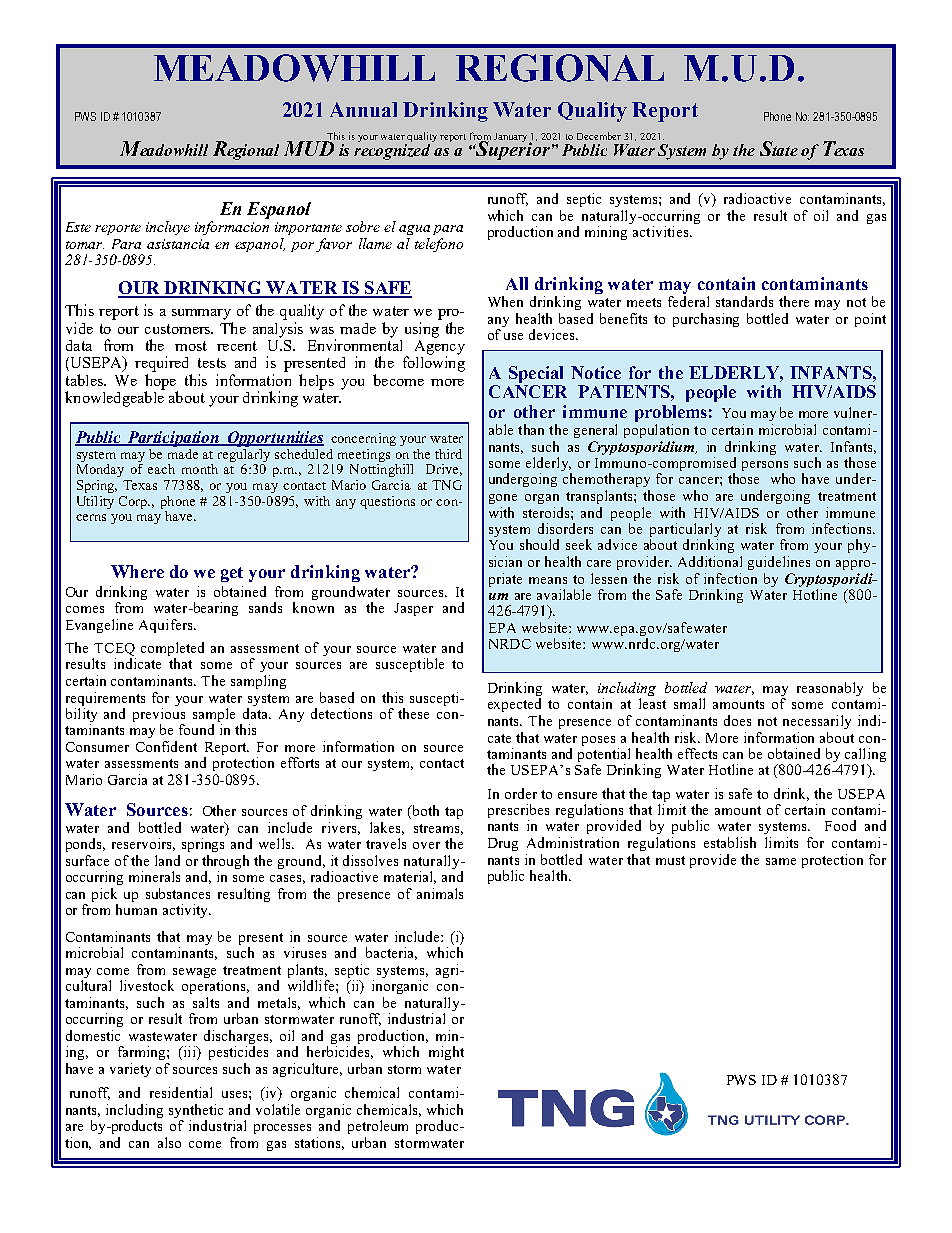 The image size is (952, 1233). Describe the element at coordinates (599, 136) in the document. I see `December` at that location.
